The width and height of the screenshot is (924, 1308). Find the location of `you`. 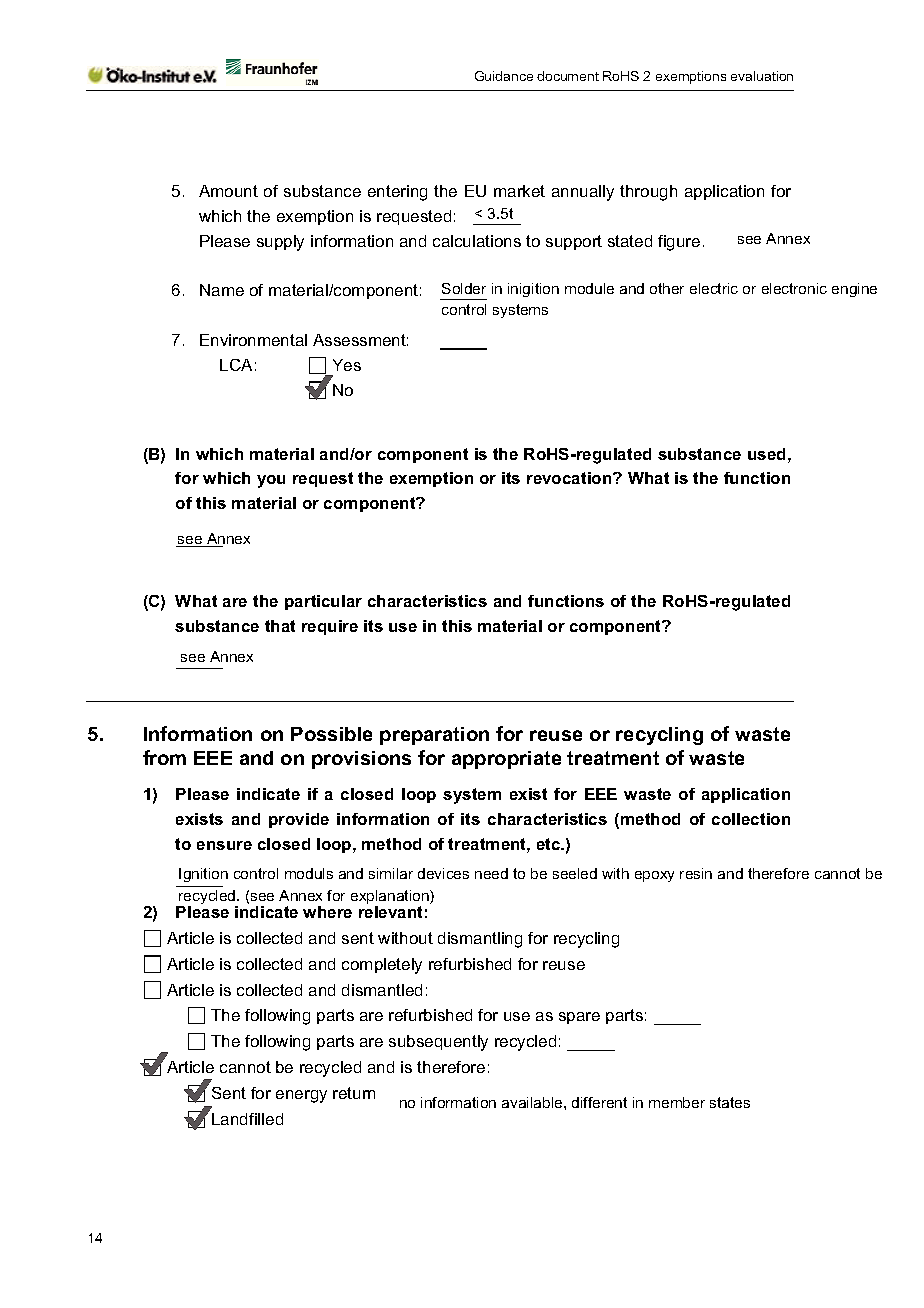

you is located at coordinates (271, 481).
